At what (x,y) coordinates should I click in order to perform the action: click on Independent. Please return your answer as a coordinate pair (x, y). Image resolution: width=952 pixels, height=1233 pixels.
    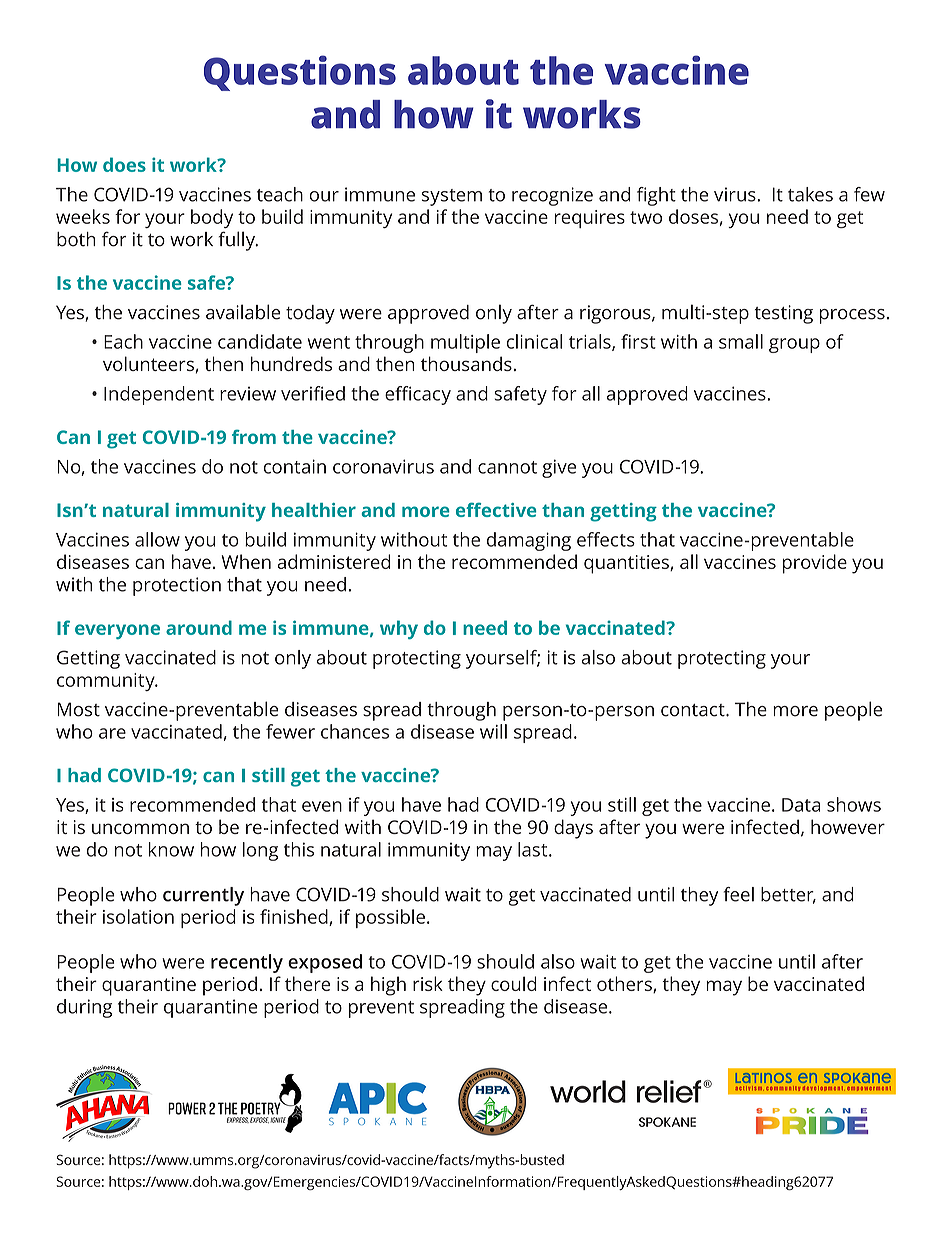
    Looking at the image, I should click on (159, 395).
